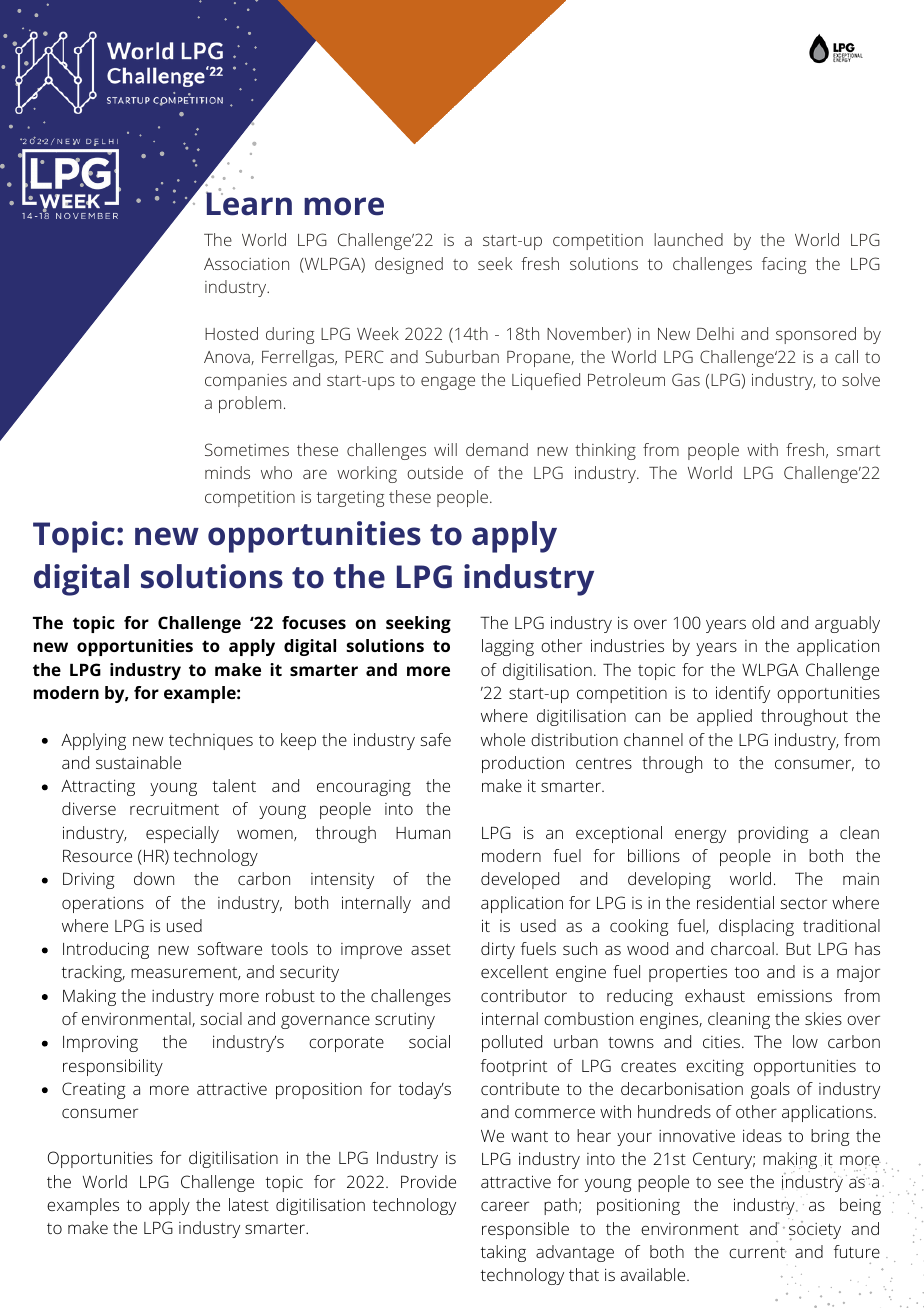 The width and height of the image is (924, 1309). Describe the element at coordinates (757, 1252) in the image. I see `current` at that location.
